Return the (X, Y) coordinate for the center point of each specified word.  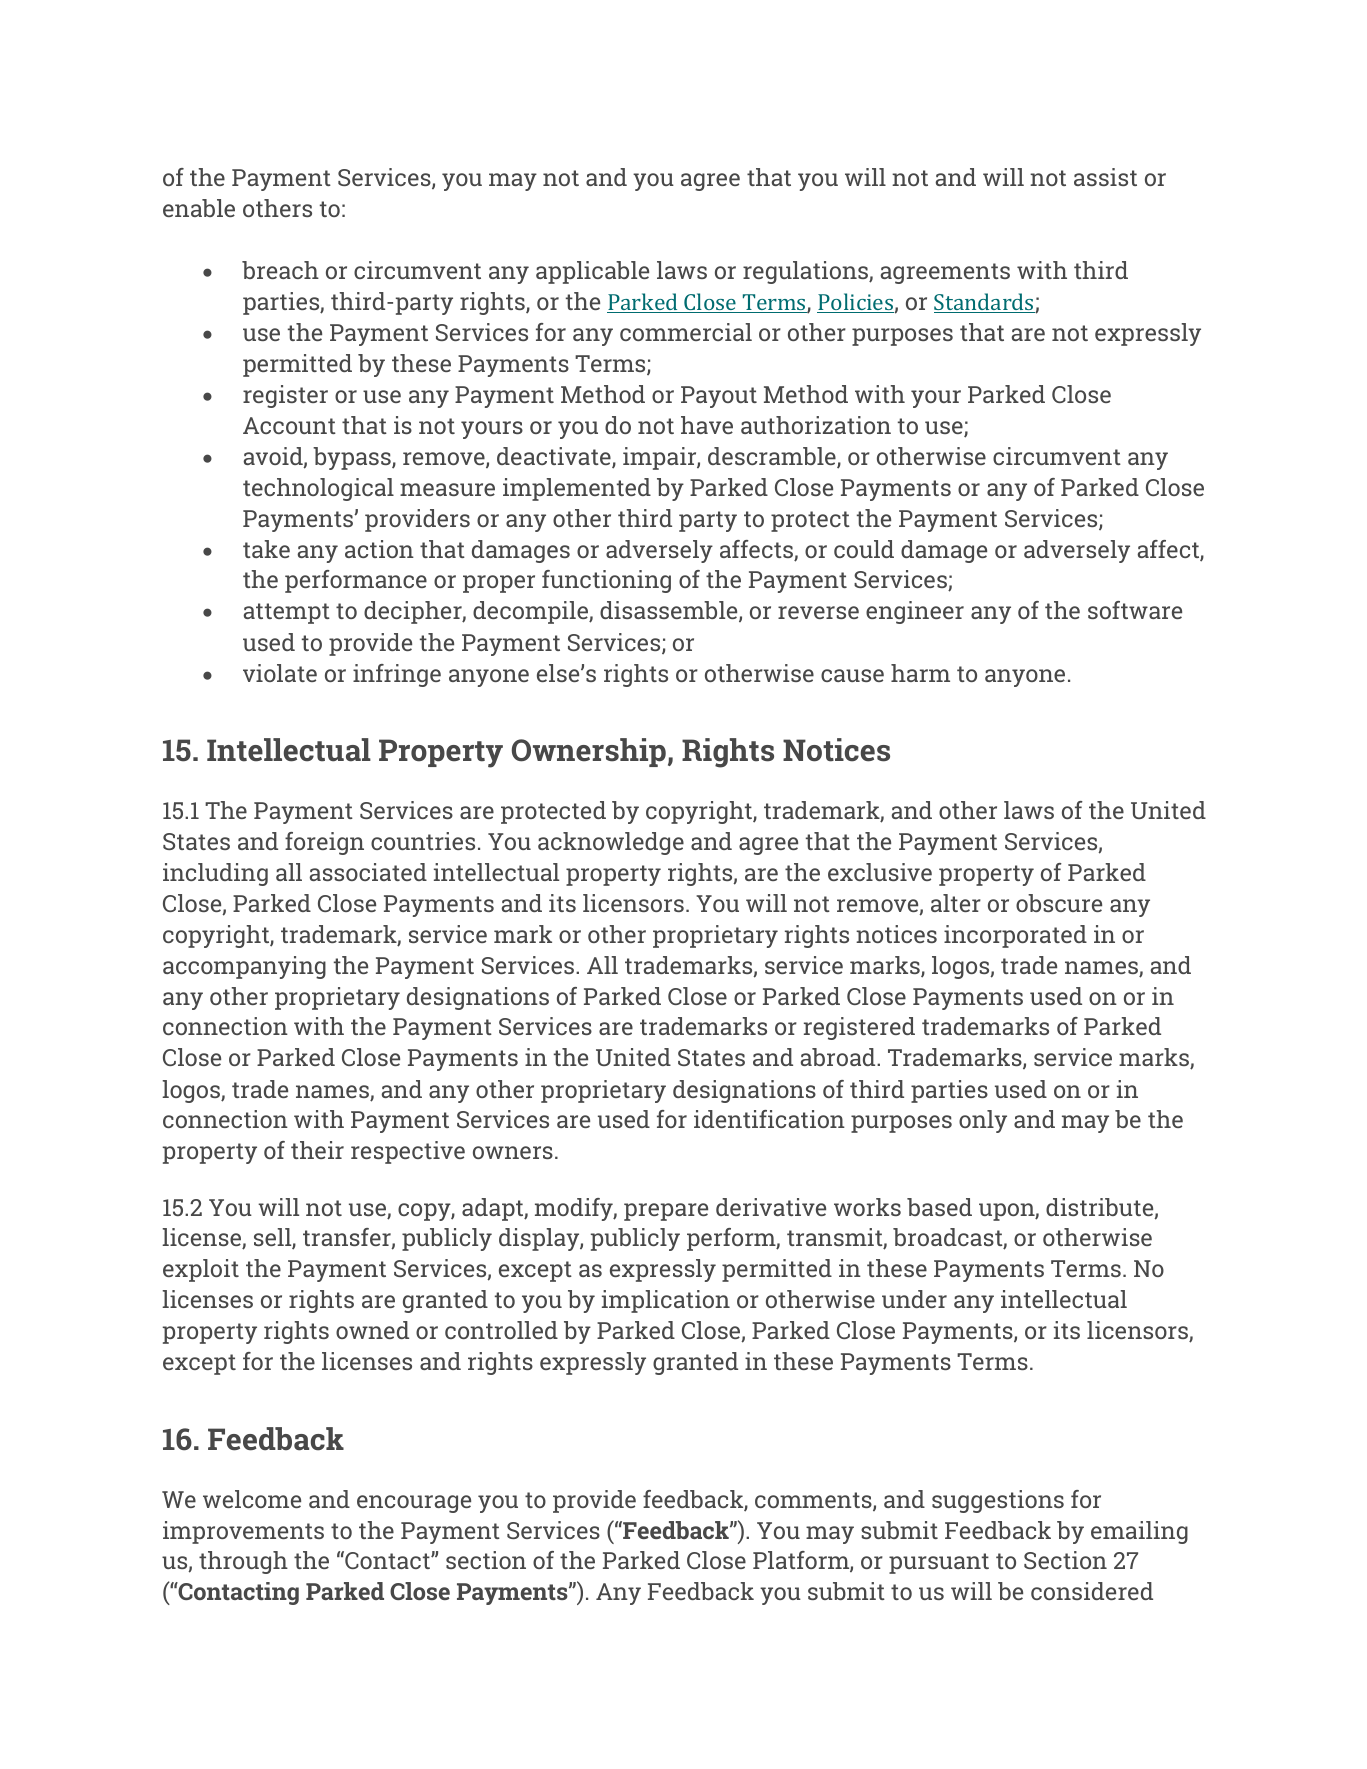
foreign (324, 843)
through (243, 1562)
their (317, 1150)
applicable (592, 272)
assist (1105, 177)
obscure (1059, 903)
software (1135, 610)
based (939, 1207)
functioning (606, 581)
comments (814, 1501)
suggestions (998, 1501)
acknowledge (611, 843)
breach (280, 270)
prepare (666, 1212)
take (266, 549)
